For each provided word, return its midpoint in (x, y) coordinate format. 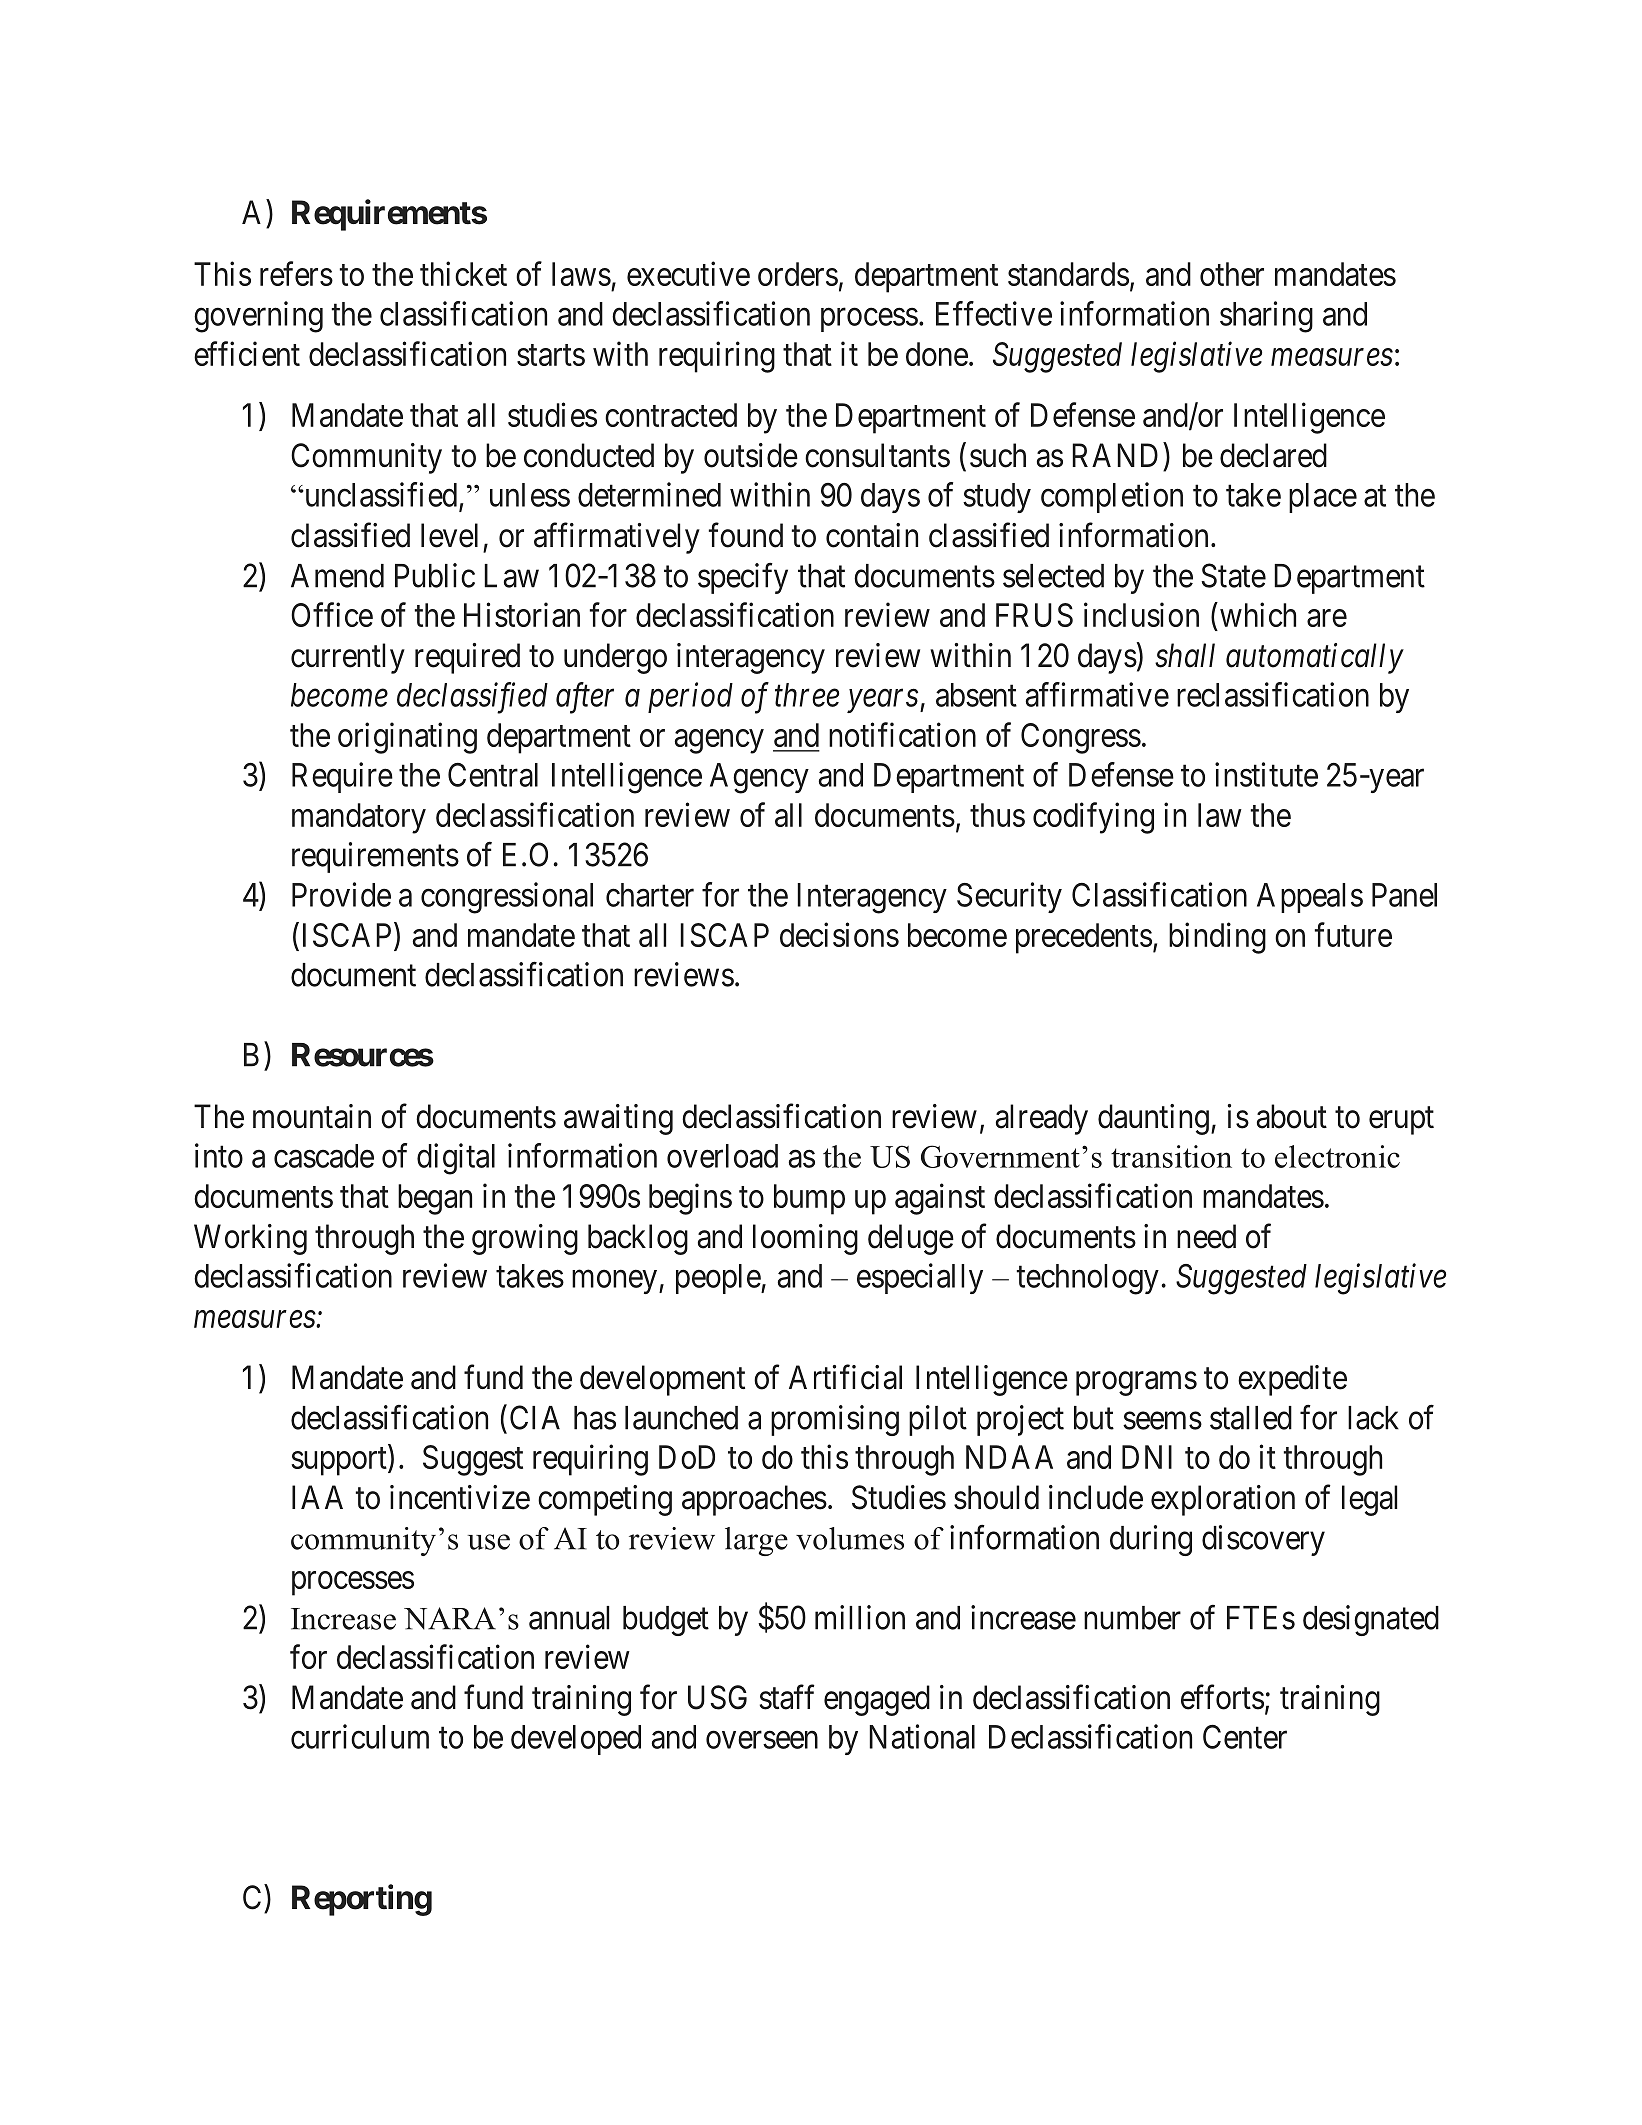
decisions (839, 934)
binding (1217, 938)
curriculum (360, 1736)
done (937, 354)
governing (258, 317)
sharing (1266, 317)
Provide (341, 894)
